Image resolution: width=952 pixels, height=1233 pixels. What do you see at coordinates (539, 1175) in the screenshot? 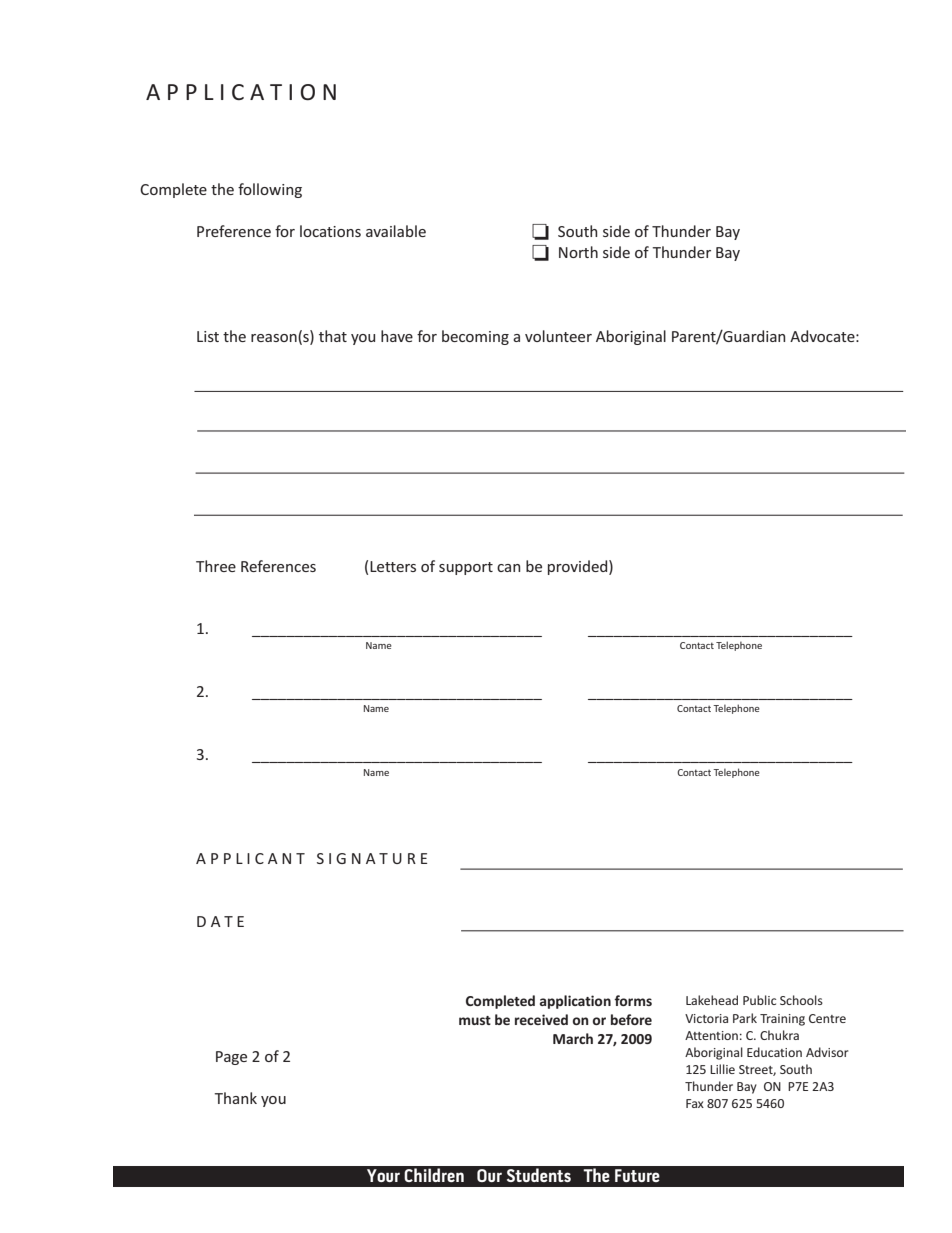
I see `Students` at bounding box center [539, 1175].
